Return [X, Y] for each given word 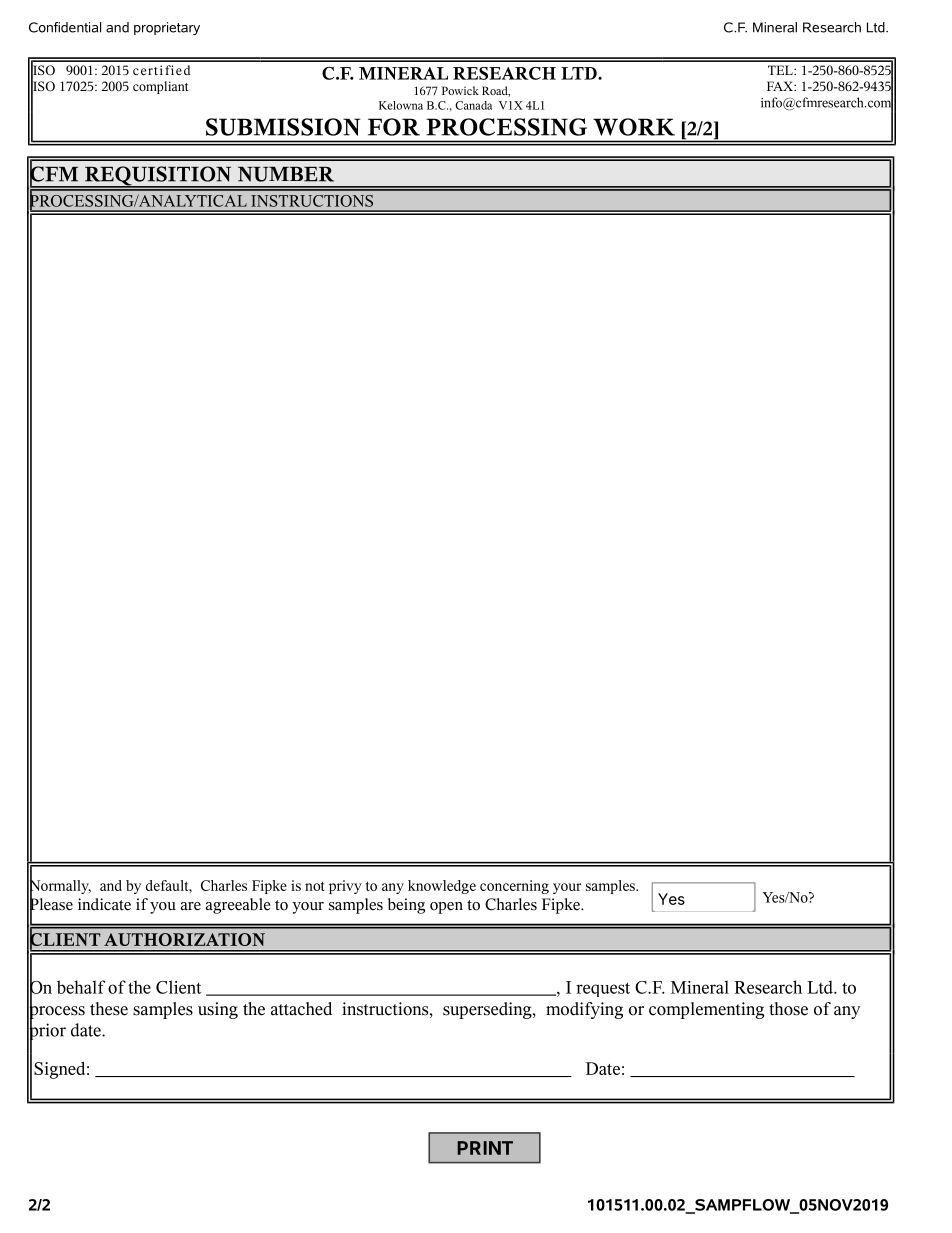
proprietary [167, 28]
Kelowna [401, 105]
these [109, 1009]
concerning [514, 887]
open [446, 908]
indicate [104, 904]
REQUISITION [158, 177]
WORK [634, 127]
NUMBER [286, 174]
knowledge [442, 887]
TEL [781, 70]
